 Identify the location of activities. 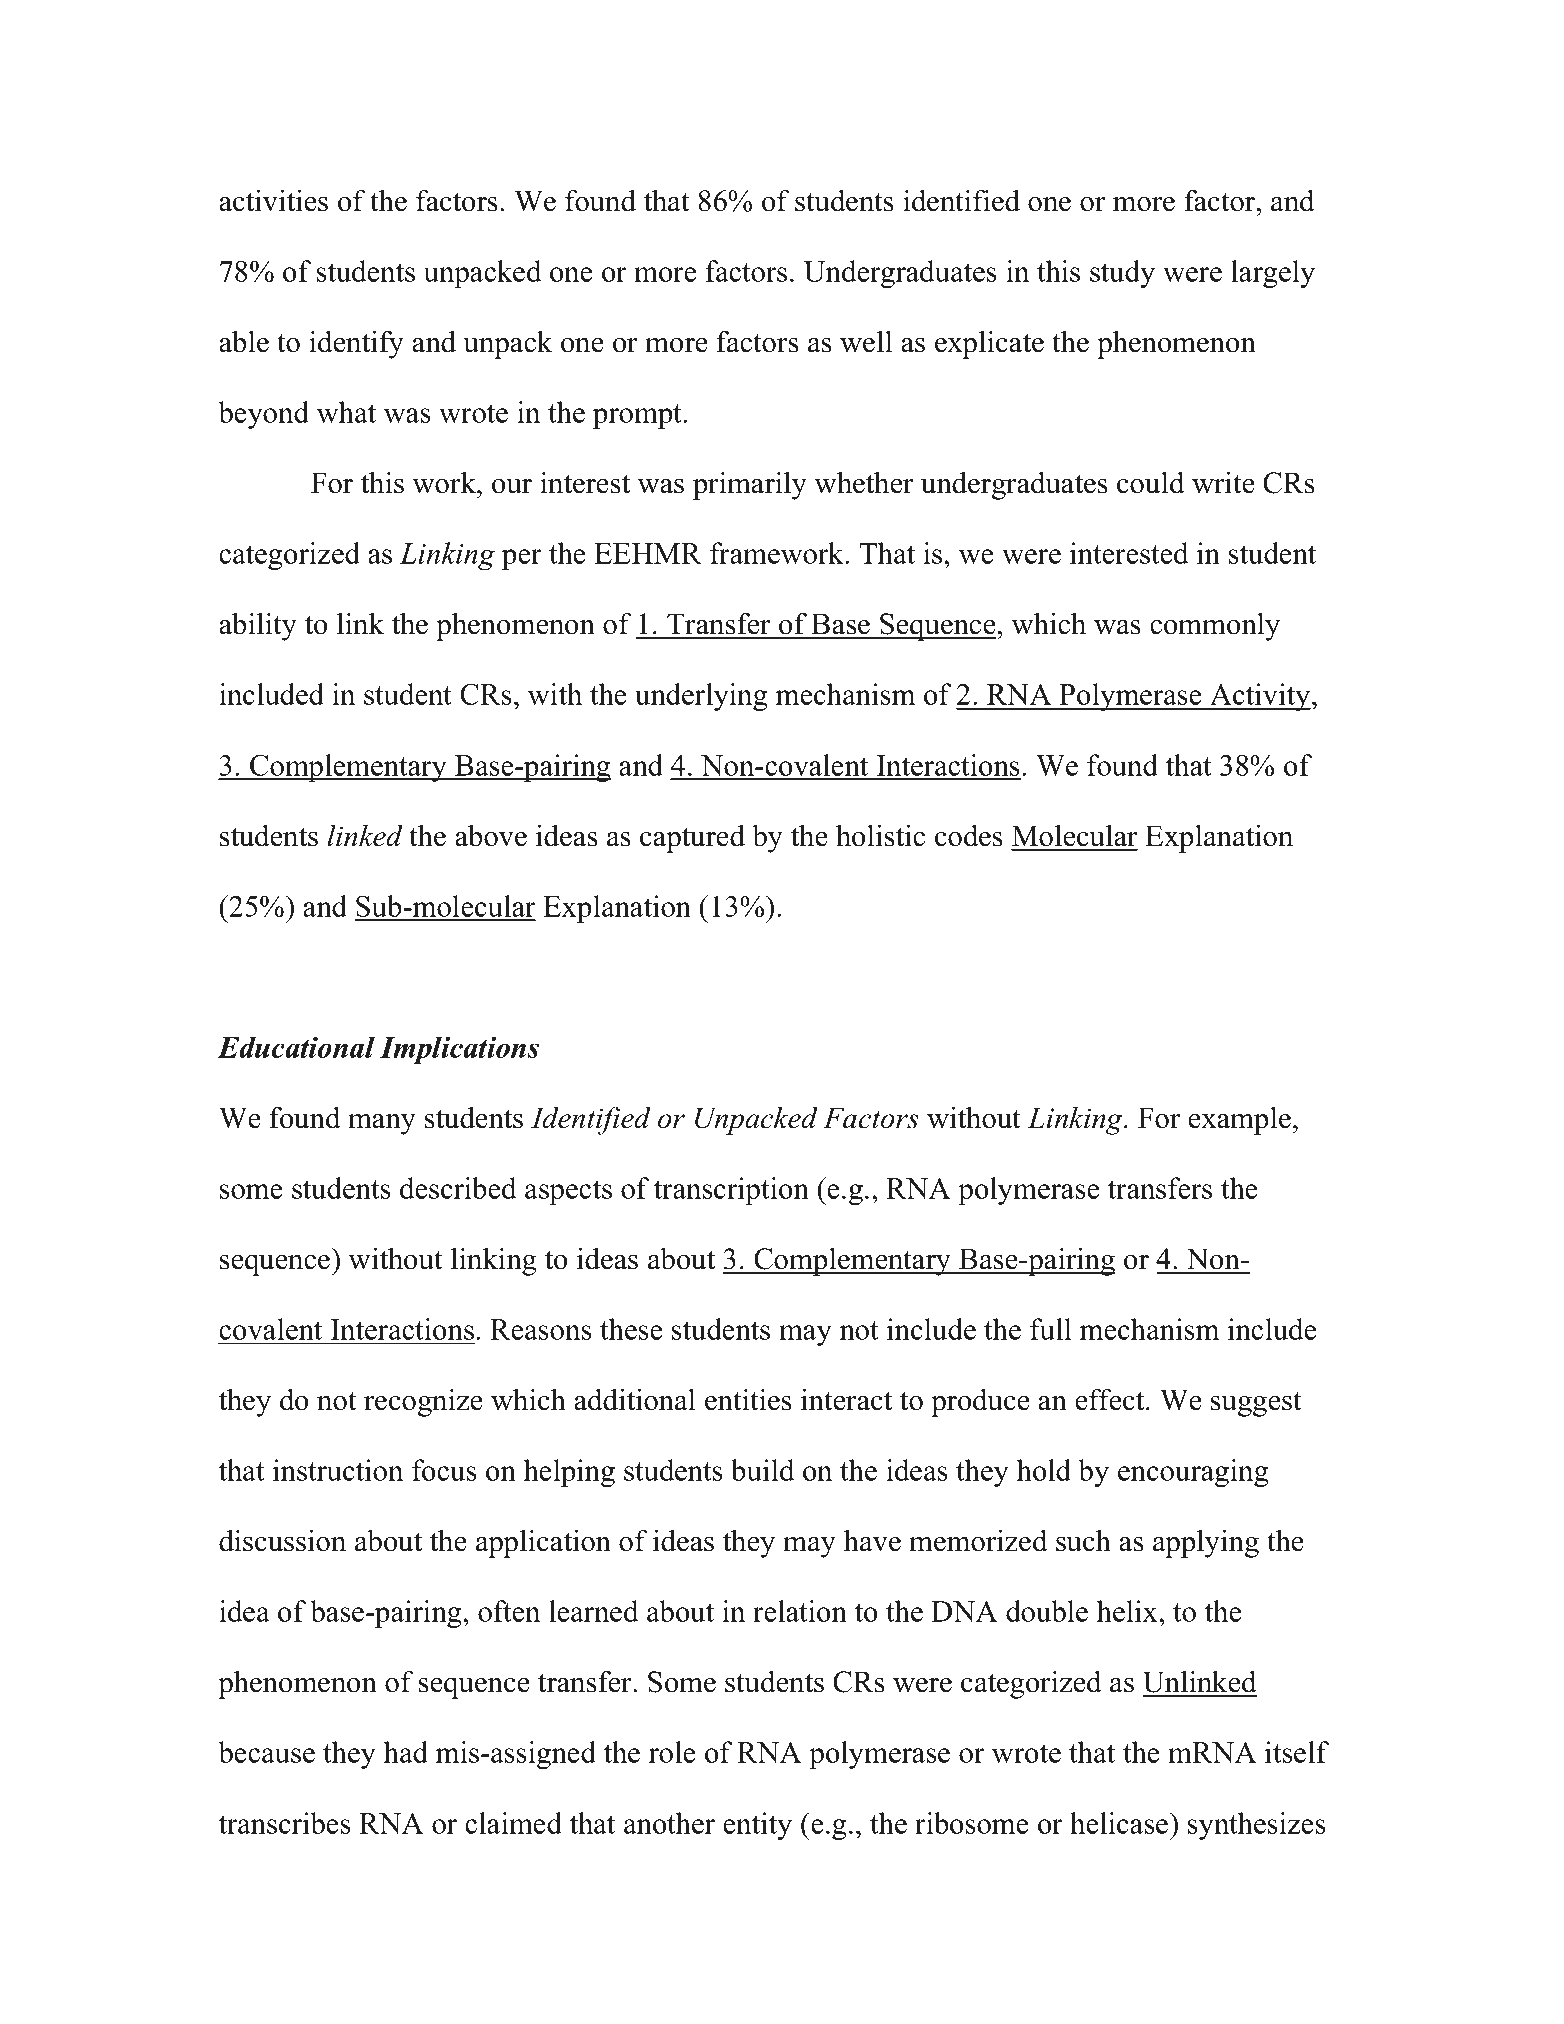
(273, 200).
